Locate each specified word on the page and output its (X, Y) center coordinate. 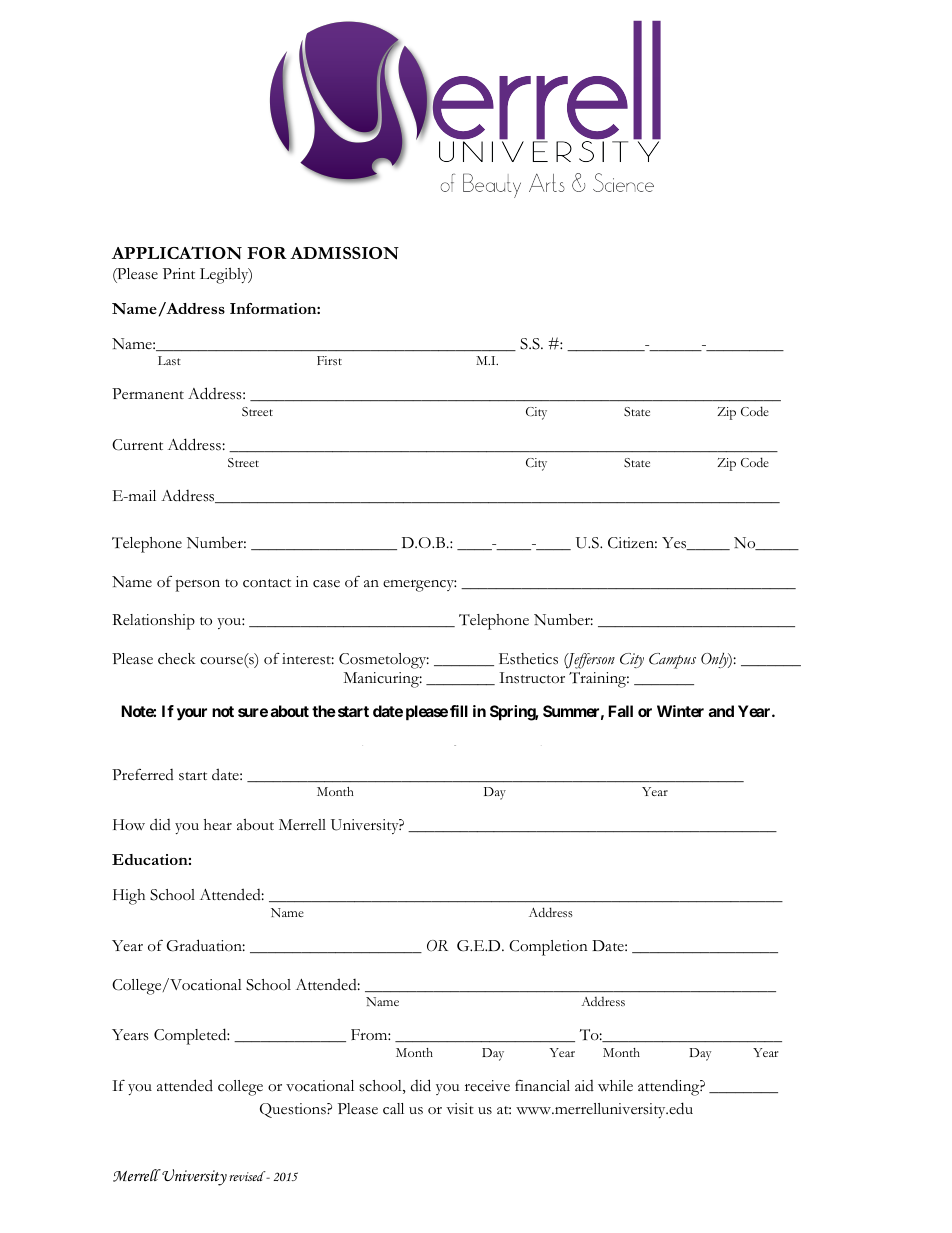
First (329, 360)
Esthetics (528, 659)
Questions (294, 1110)
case (326, 584)
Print (179, 273)
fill (459, 711)
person (198, 585)
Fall (620, 711)
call (393, 1109)
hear (218, 824)
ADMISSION (344, 253)
